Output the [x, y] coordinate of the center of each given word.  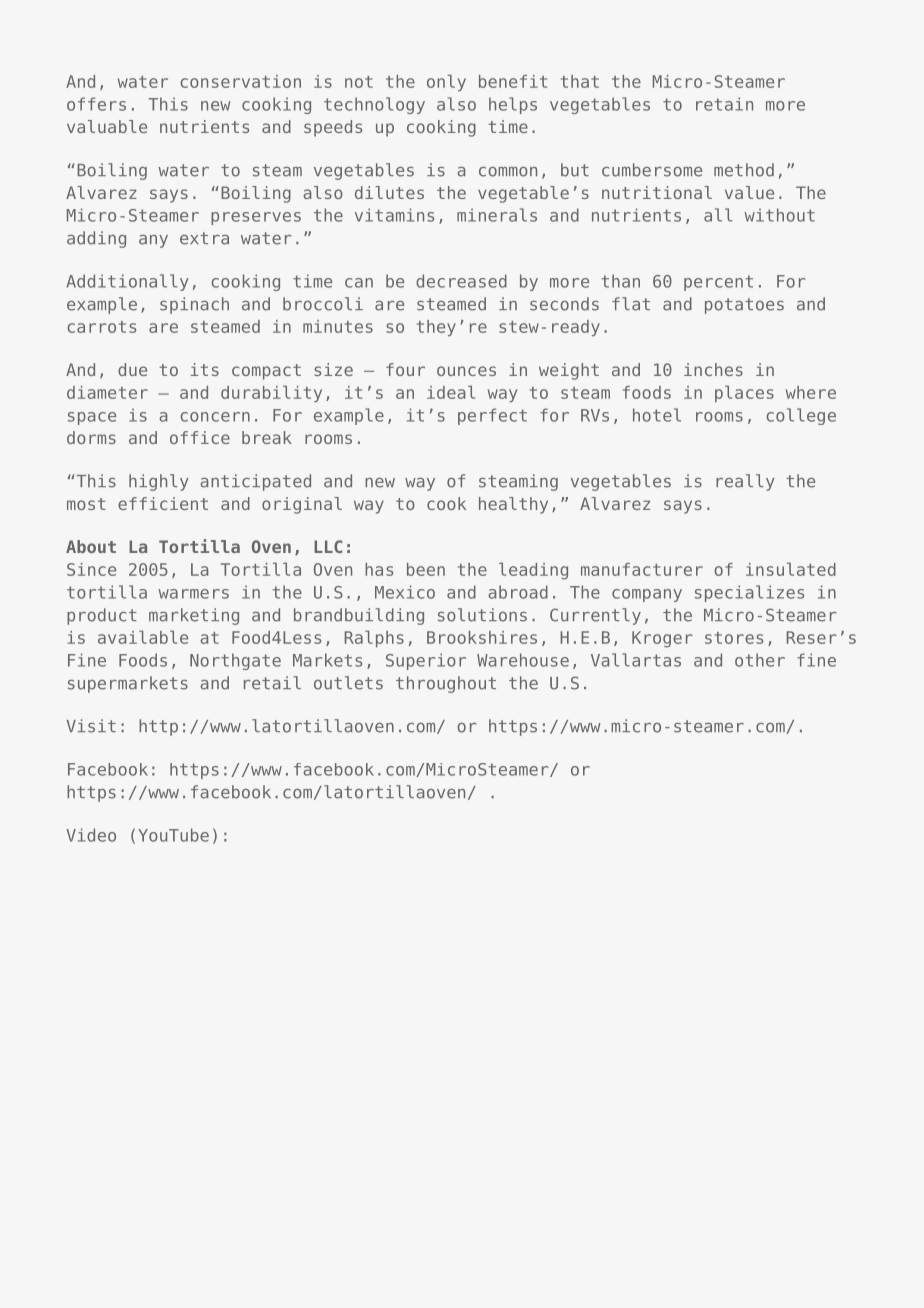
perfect [492, 416]
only [446, 83]
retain [724, 104]
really [745, 482]
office [200, 437]
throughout [446, 684]
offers [96, 104]
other [760, 660]
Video [91, 835]
